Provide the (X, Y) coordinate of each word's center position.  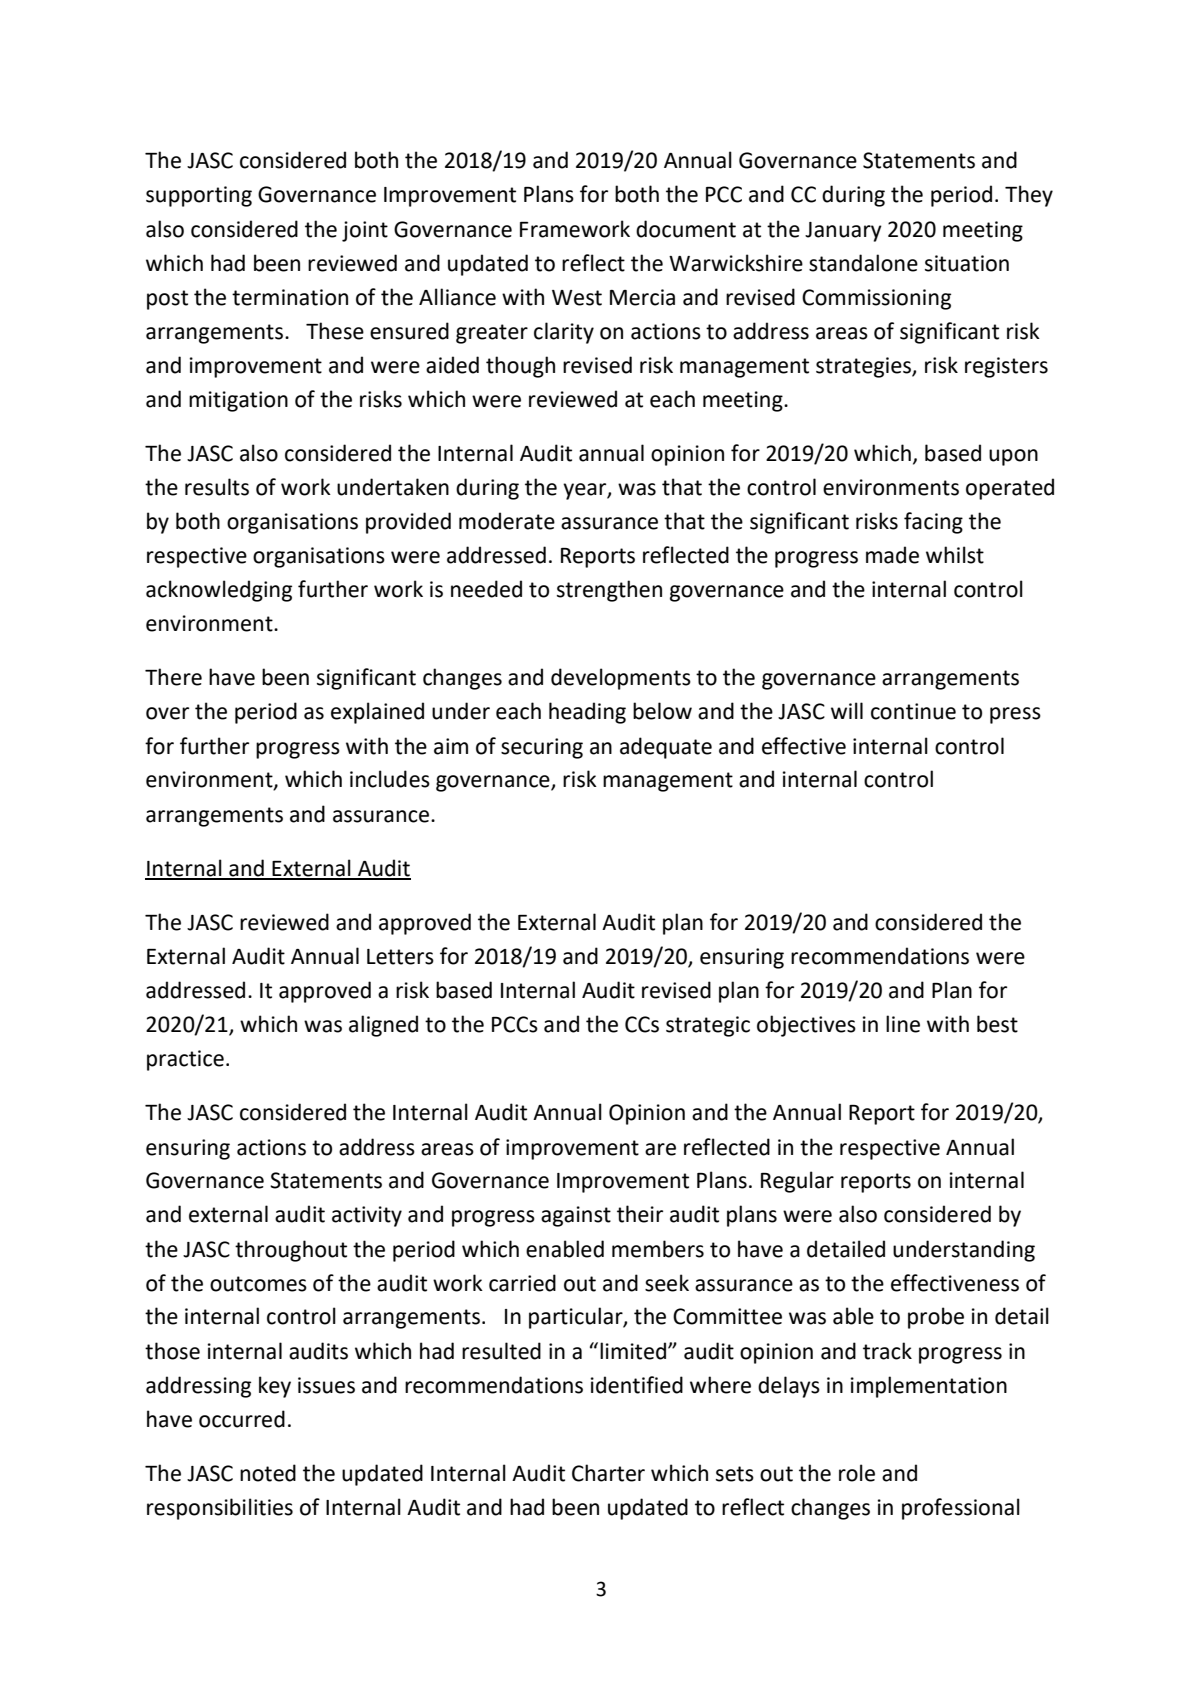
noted (268, 1473)
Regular (797, 1182)
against (576, 1216)
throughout (291, 1251)
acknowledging (219, 591)
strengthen (609, 591)
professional (961, 1509)
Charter (608, 1473)
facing (933, 523)
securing (542, 748)
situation (967, 263)
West (577, 298)
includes (390, 779)
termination (290, 297)
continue (913, 711)
